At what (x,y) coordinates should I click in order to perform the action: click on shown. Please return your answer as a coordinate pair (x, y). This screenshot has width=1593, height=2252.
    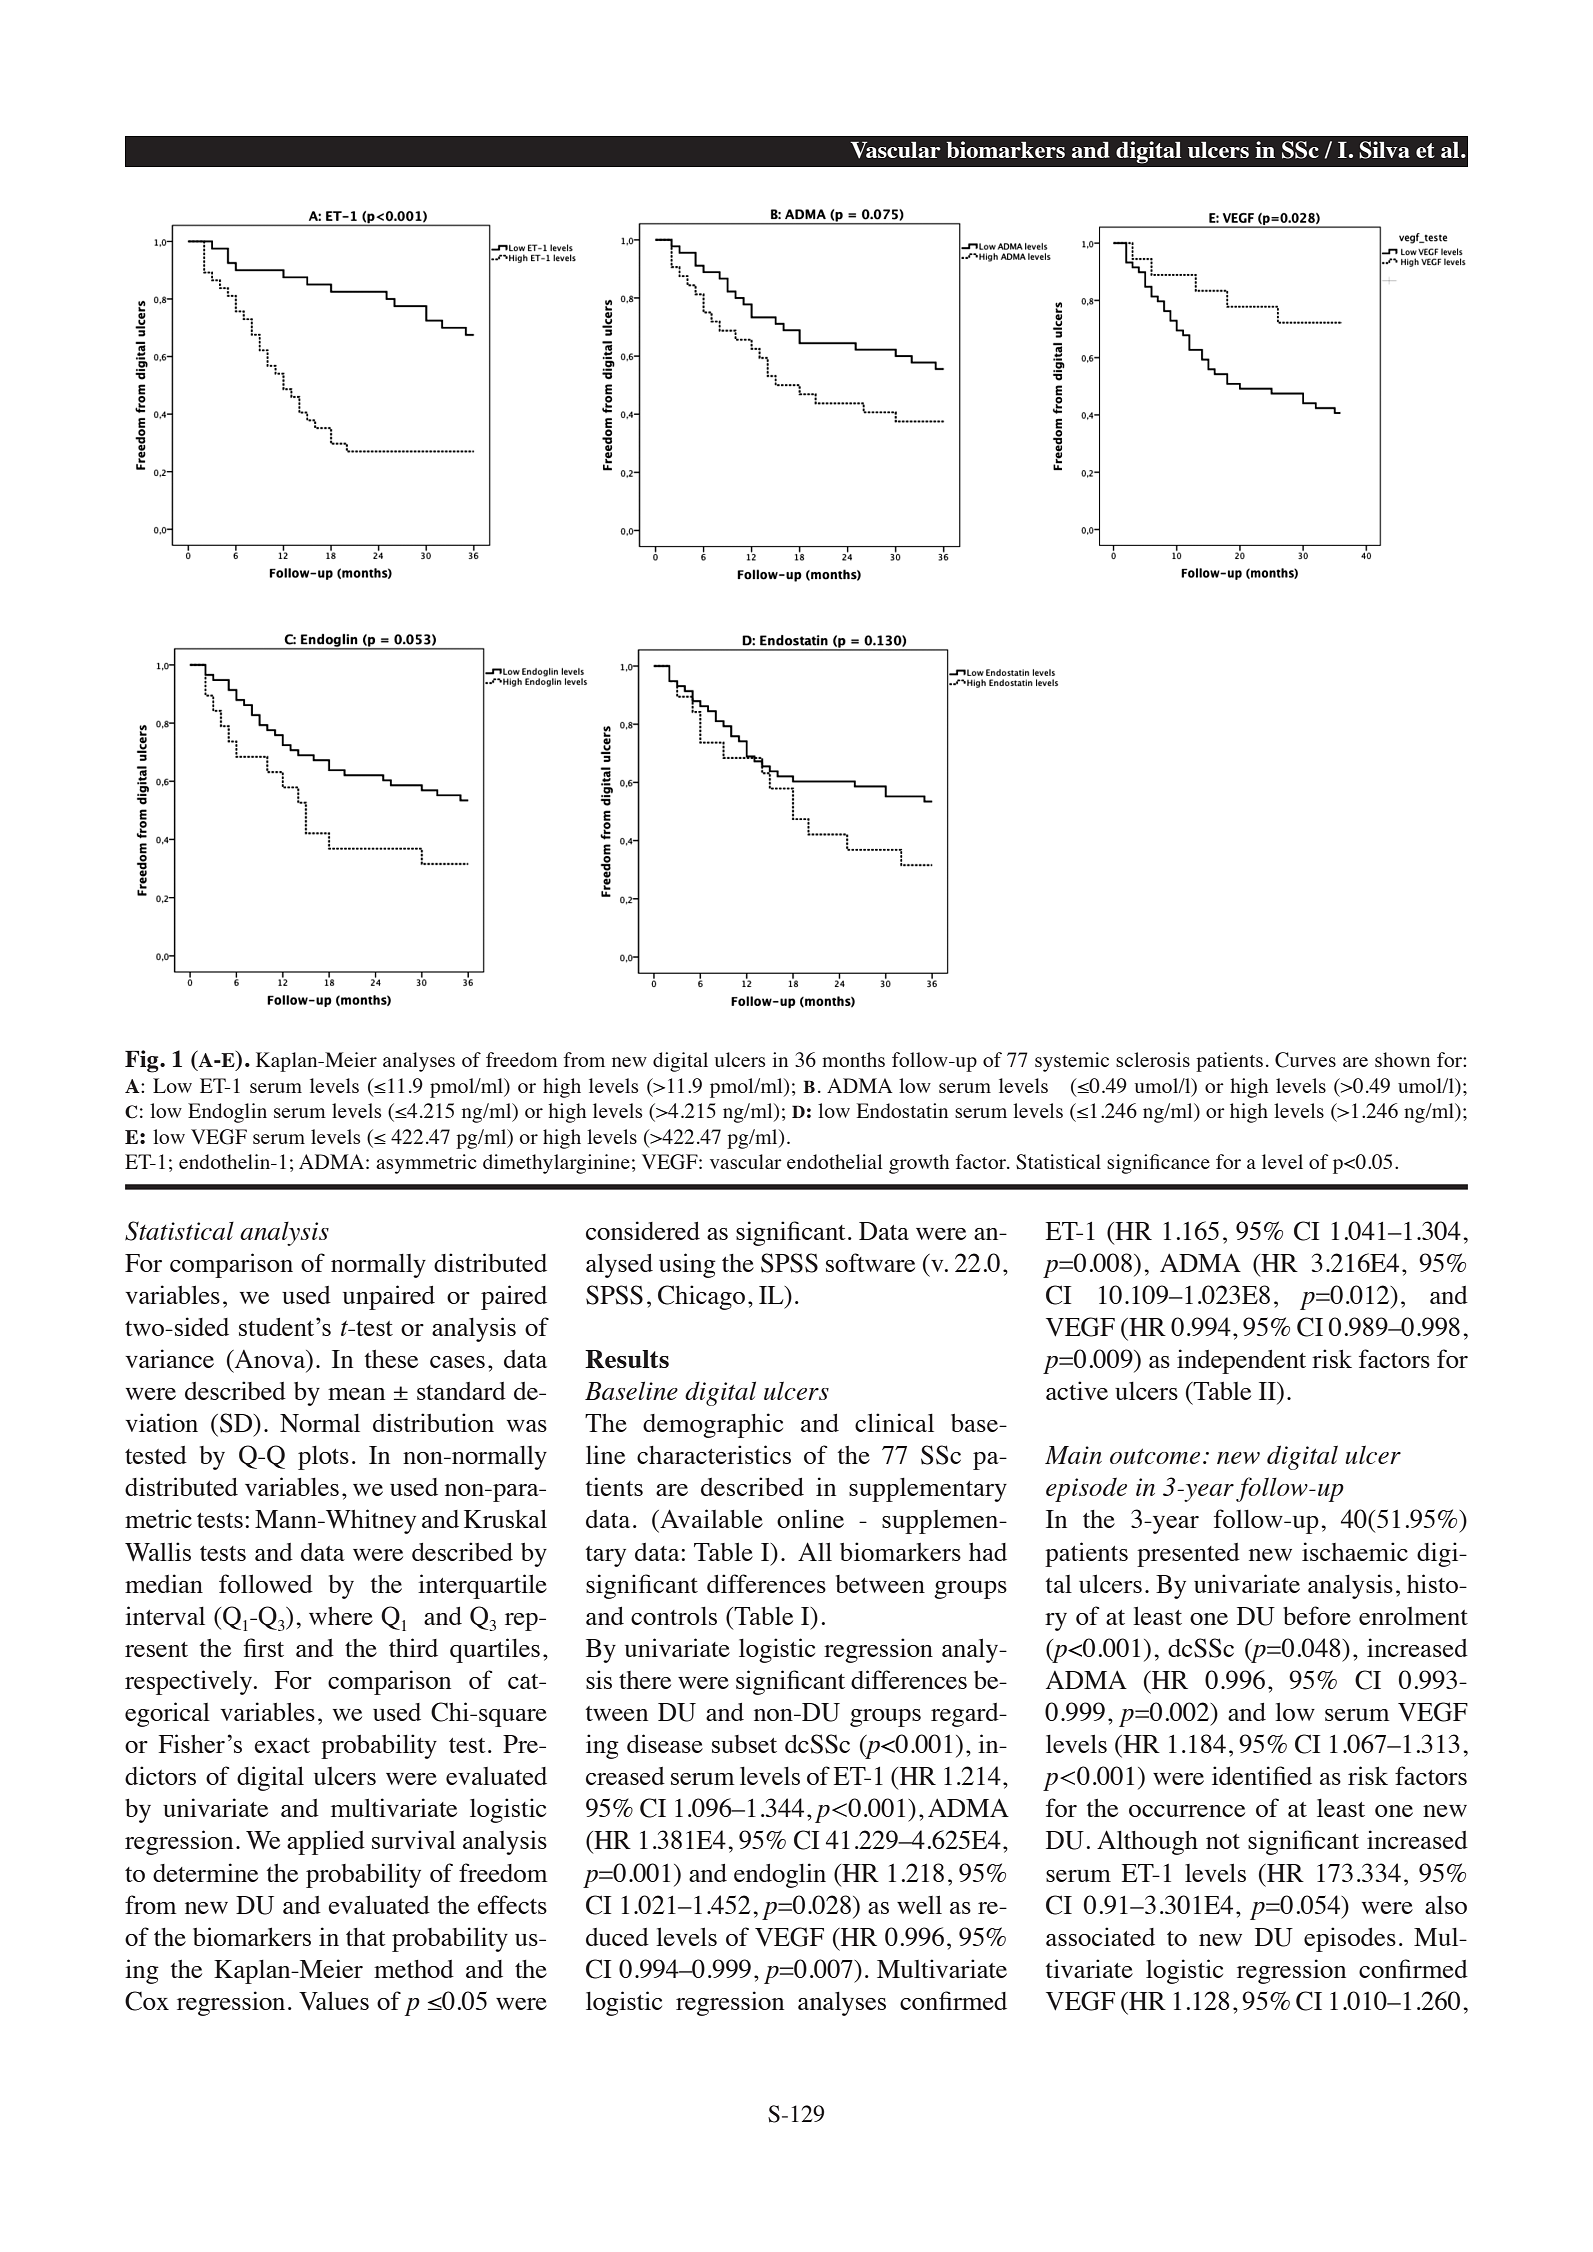
    Looking at the image, I should click on (1402, 1059).
